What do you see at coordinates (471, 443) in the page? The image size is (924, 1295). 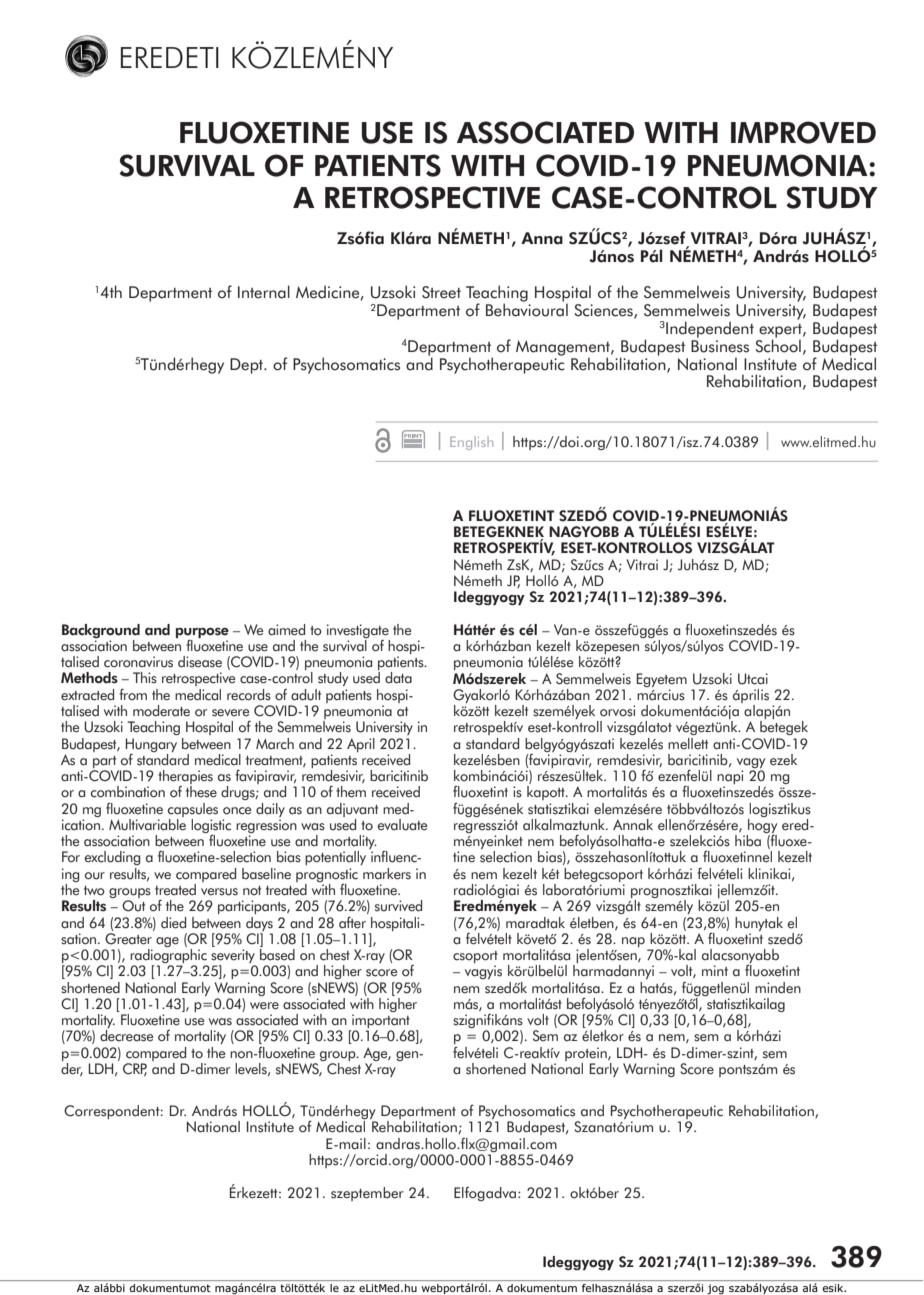 I see `English` at bounding box center [471, 443].
